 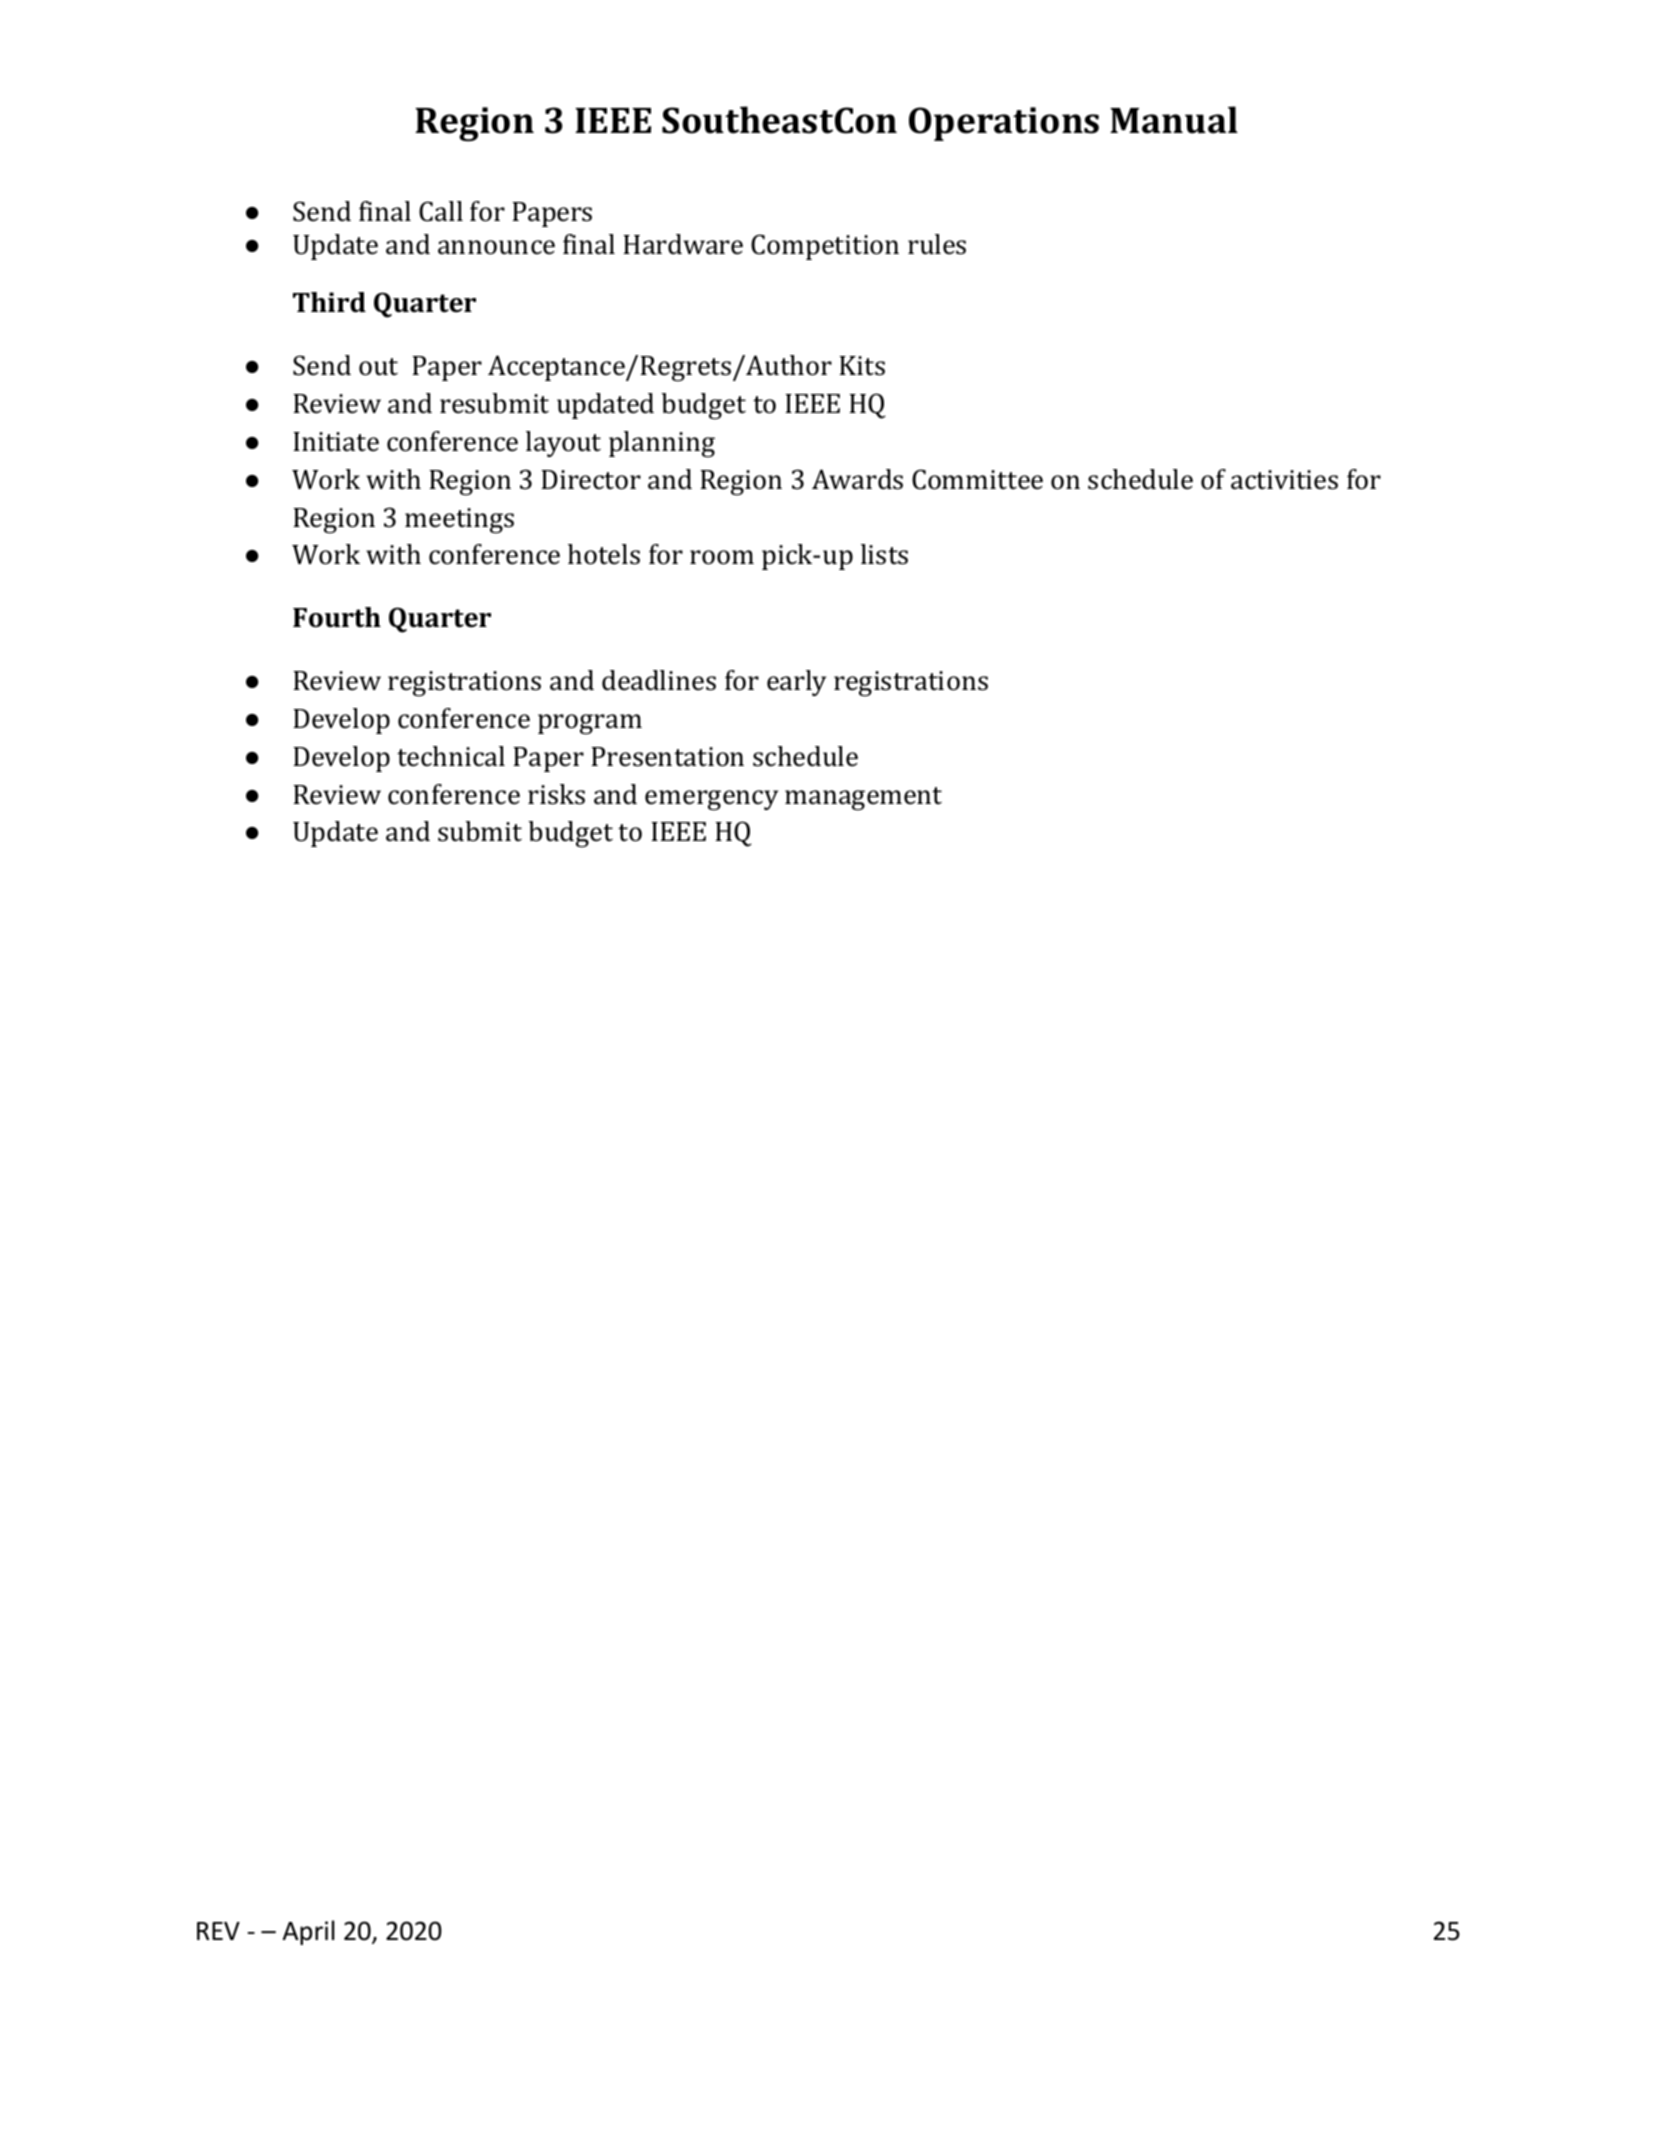 I want to click on Manual, so click(x=1174, y=120).
